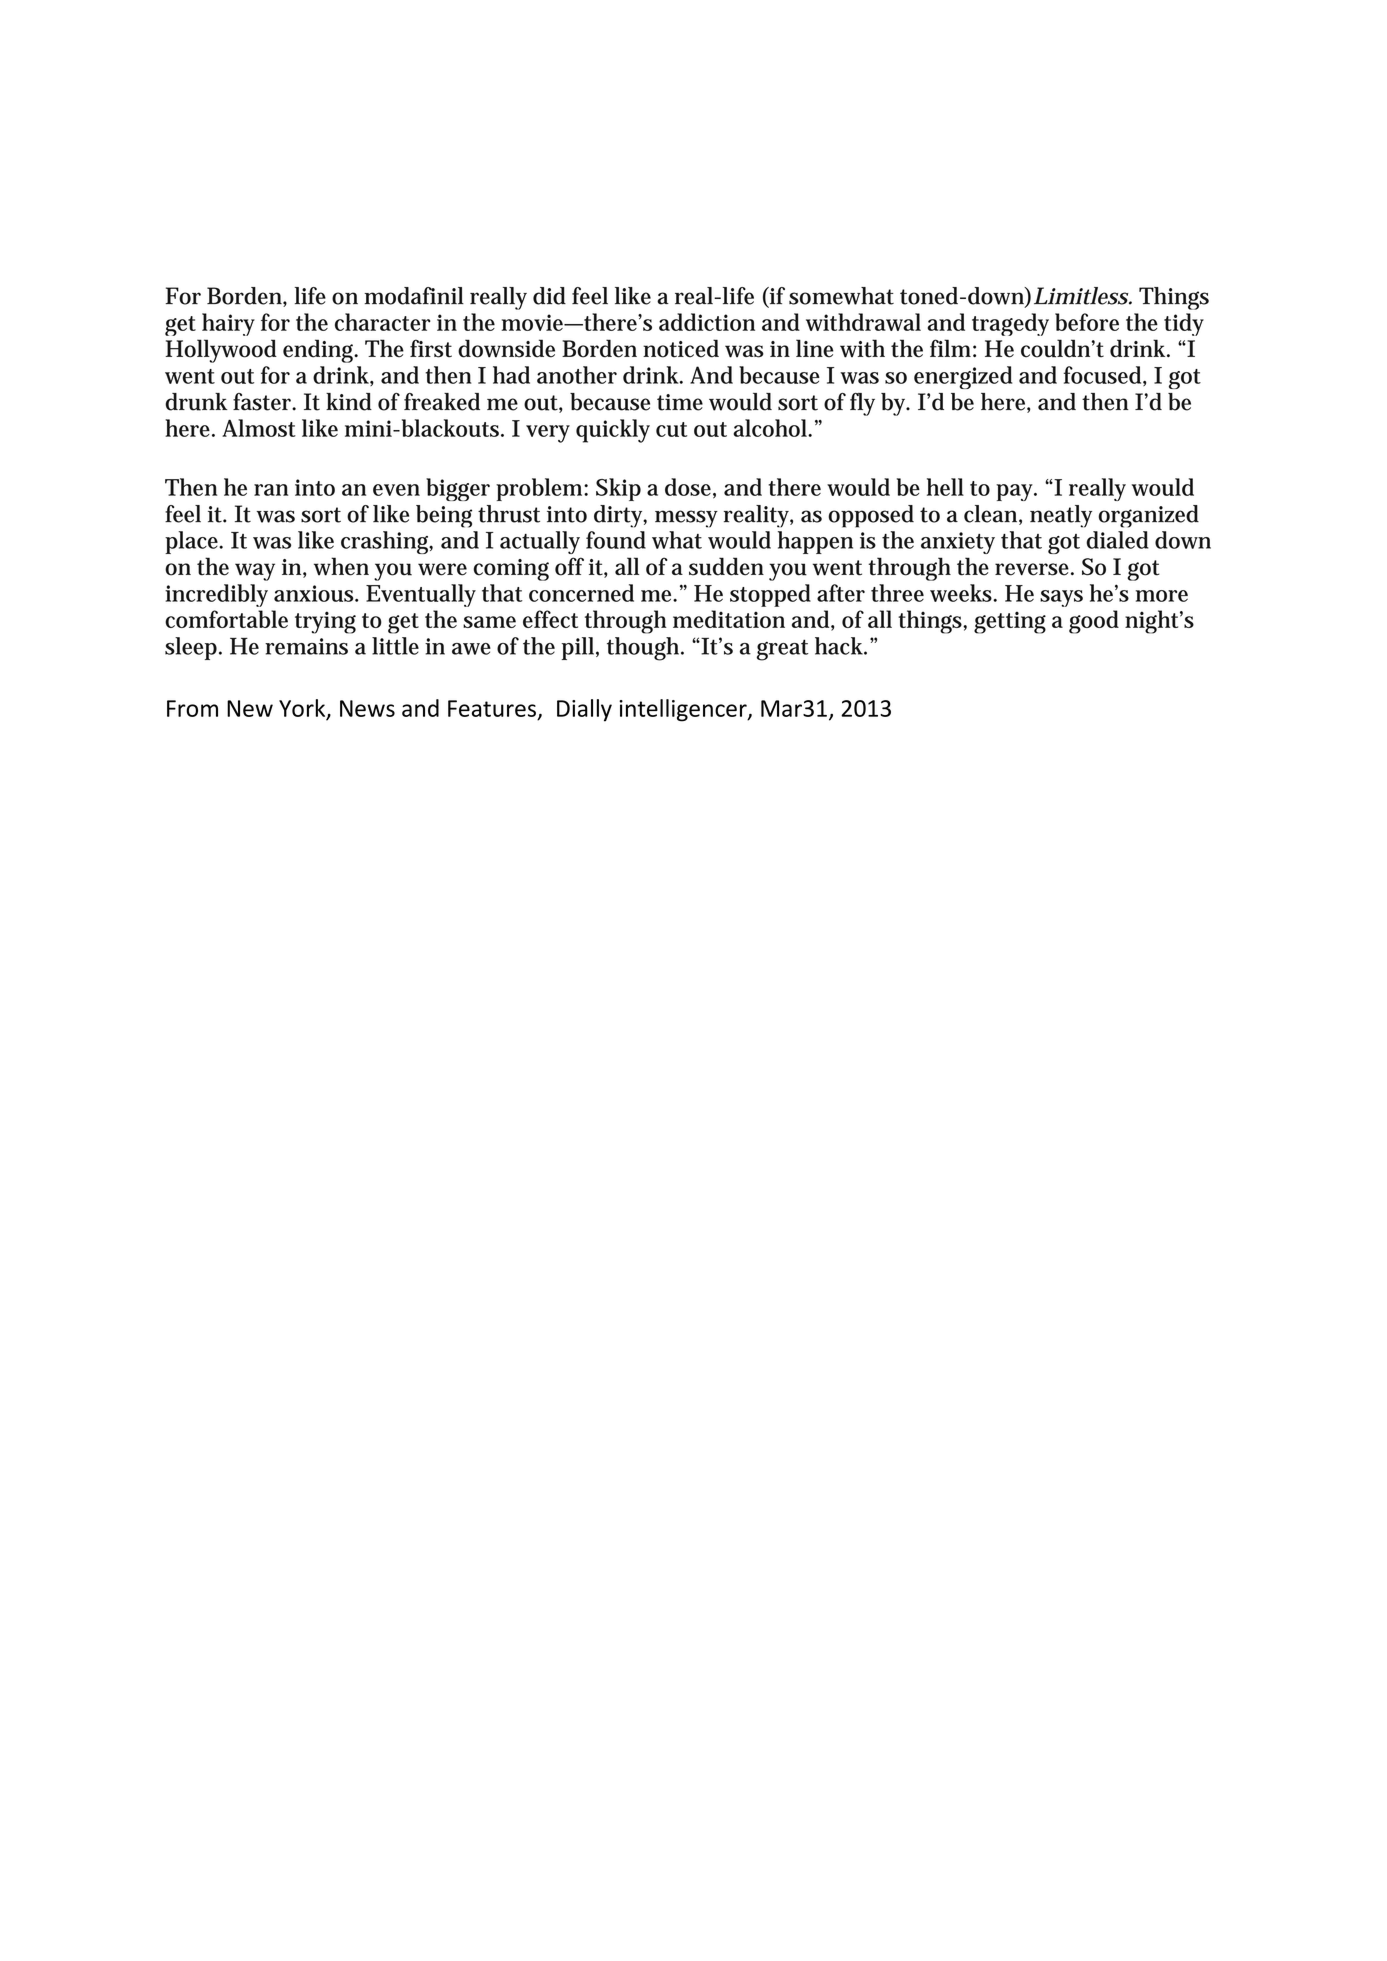 This image has height=1961, width=1387. Describe the element at coordinates (726, 566) in the image. I see `sudden` at that location.
